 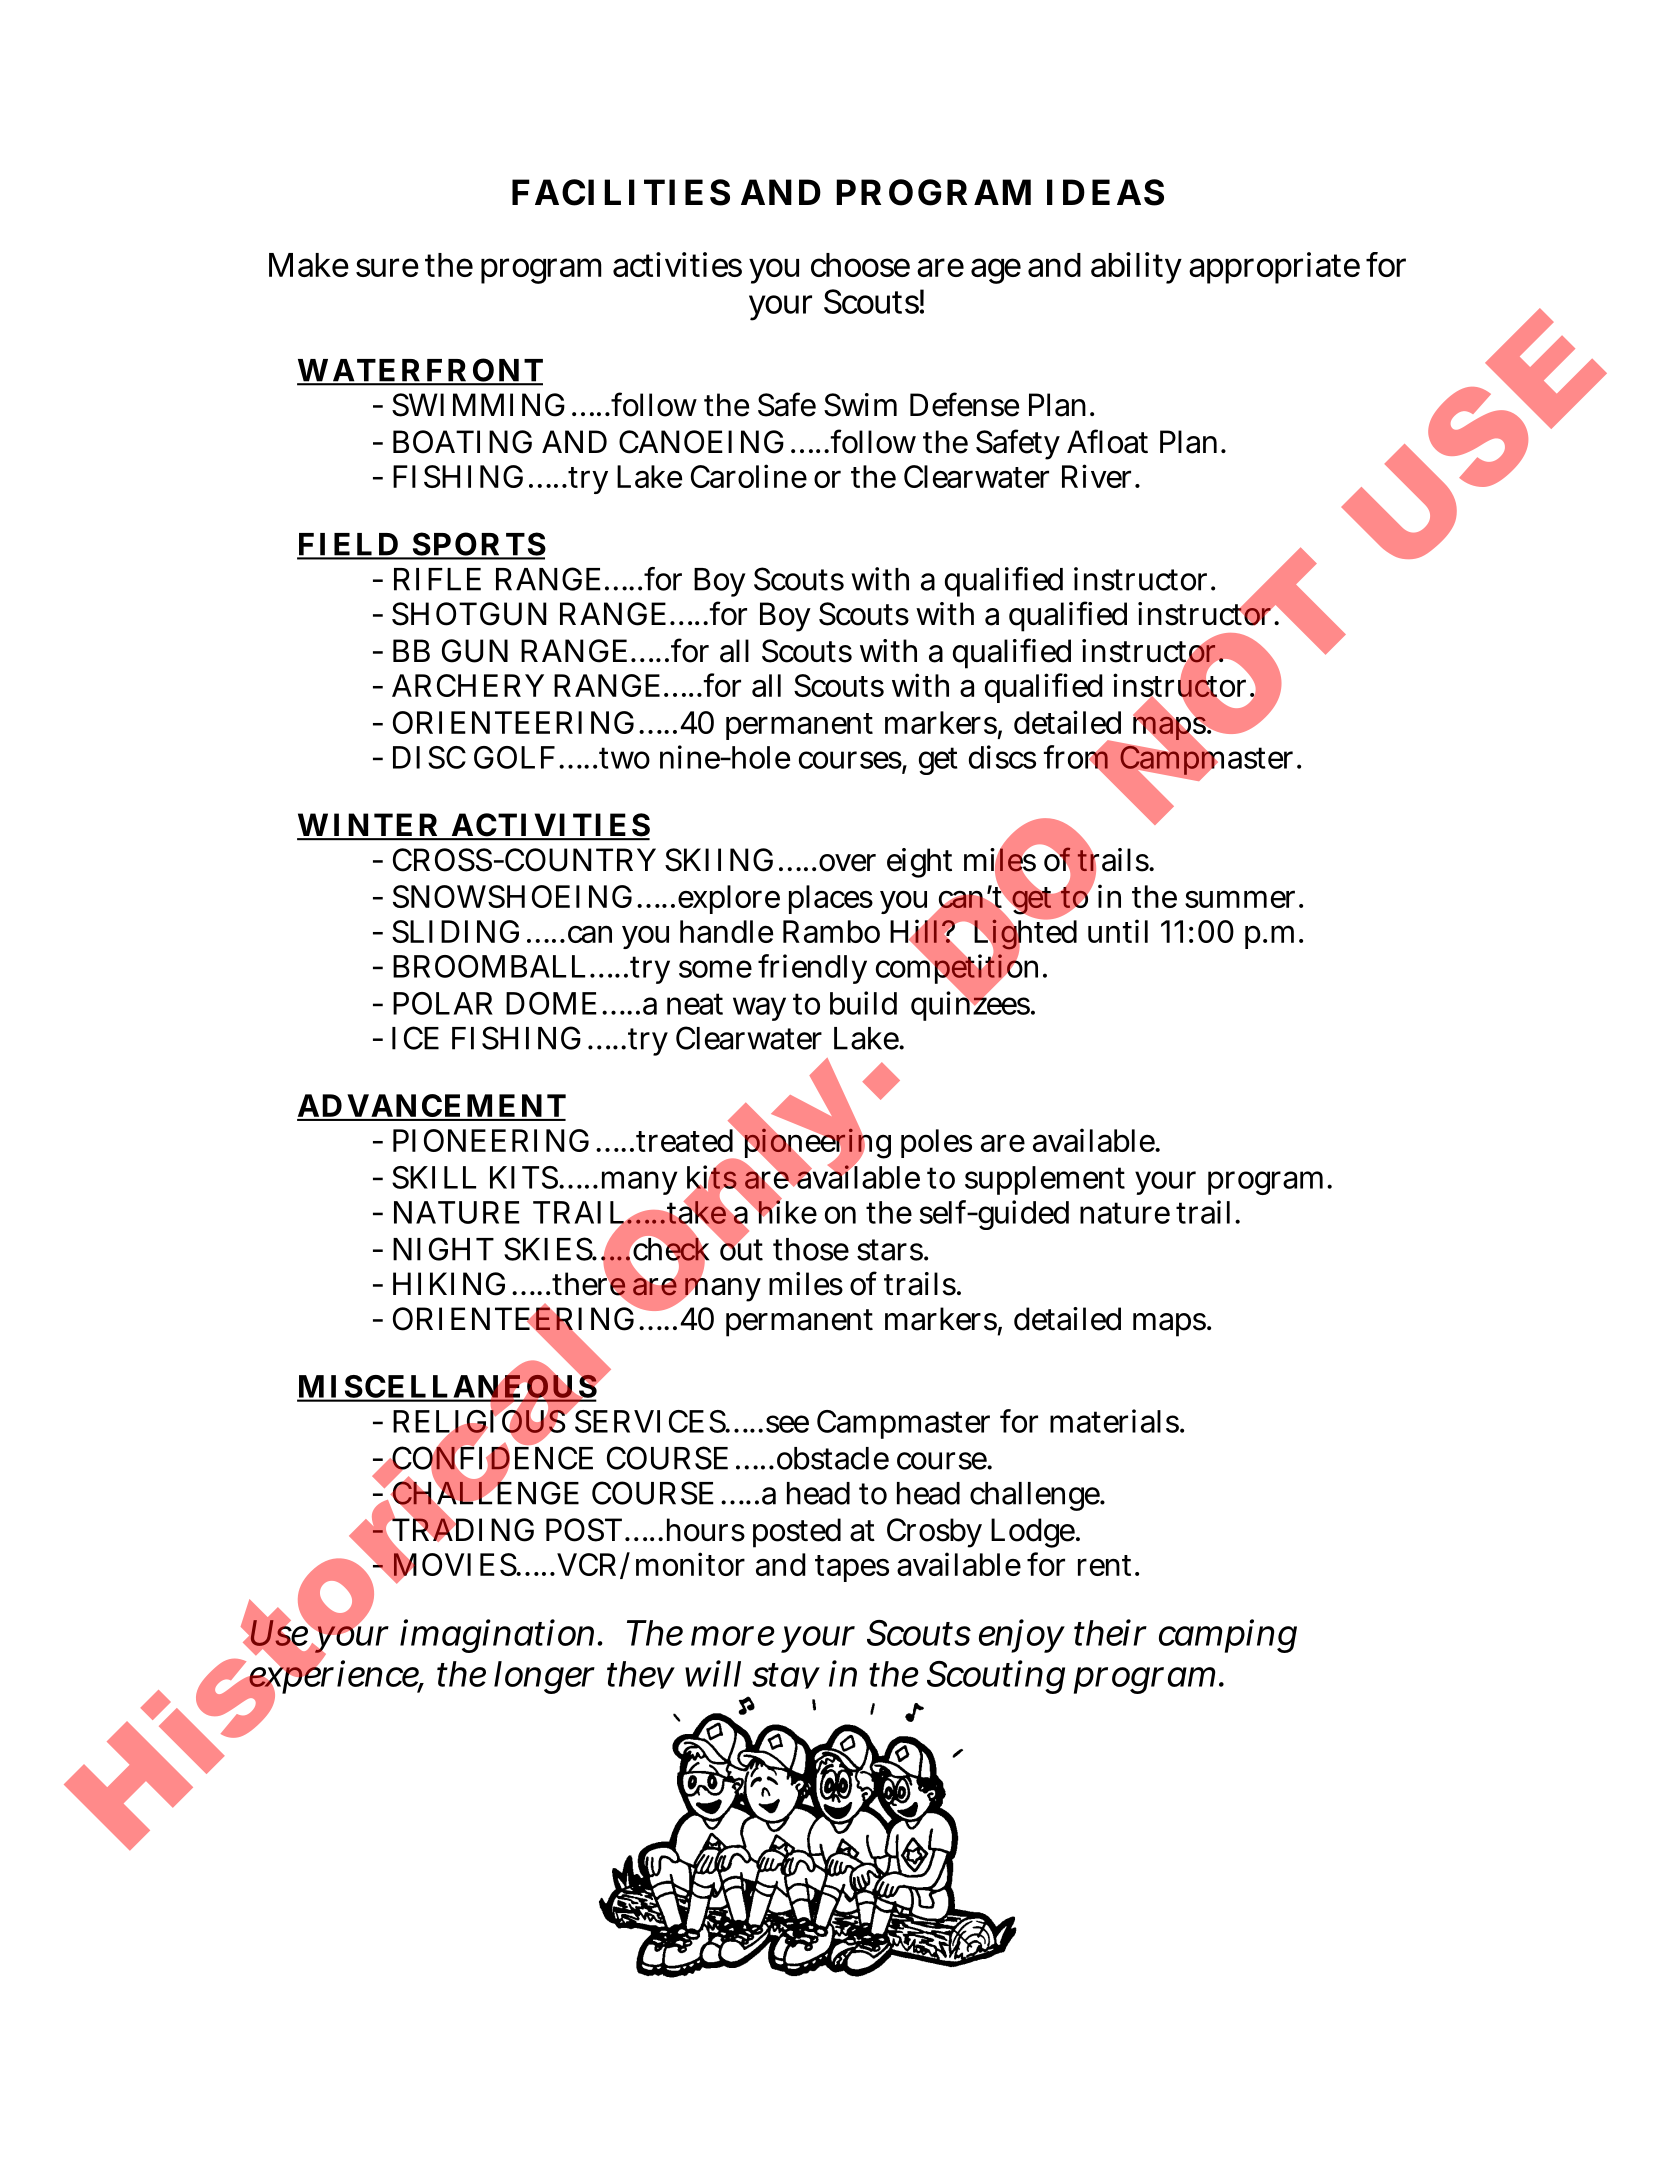 I want to click on stay, so click(x=786, y=1676).
